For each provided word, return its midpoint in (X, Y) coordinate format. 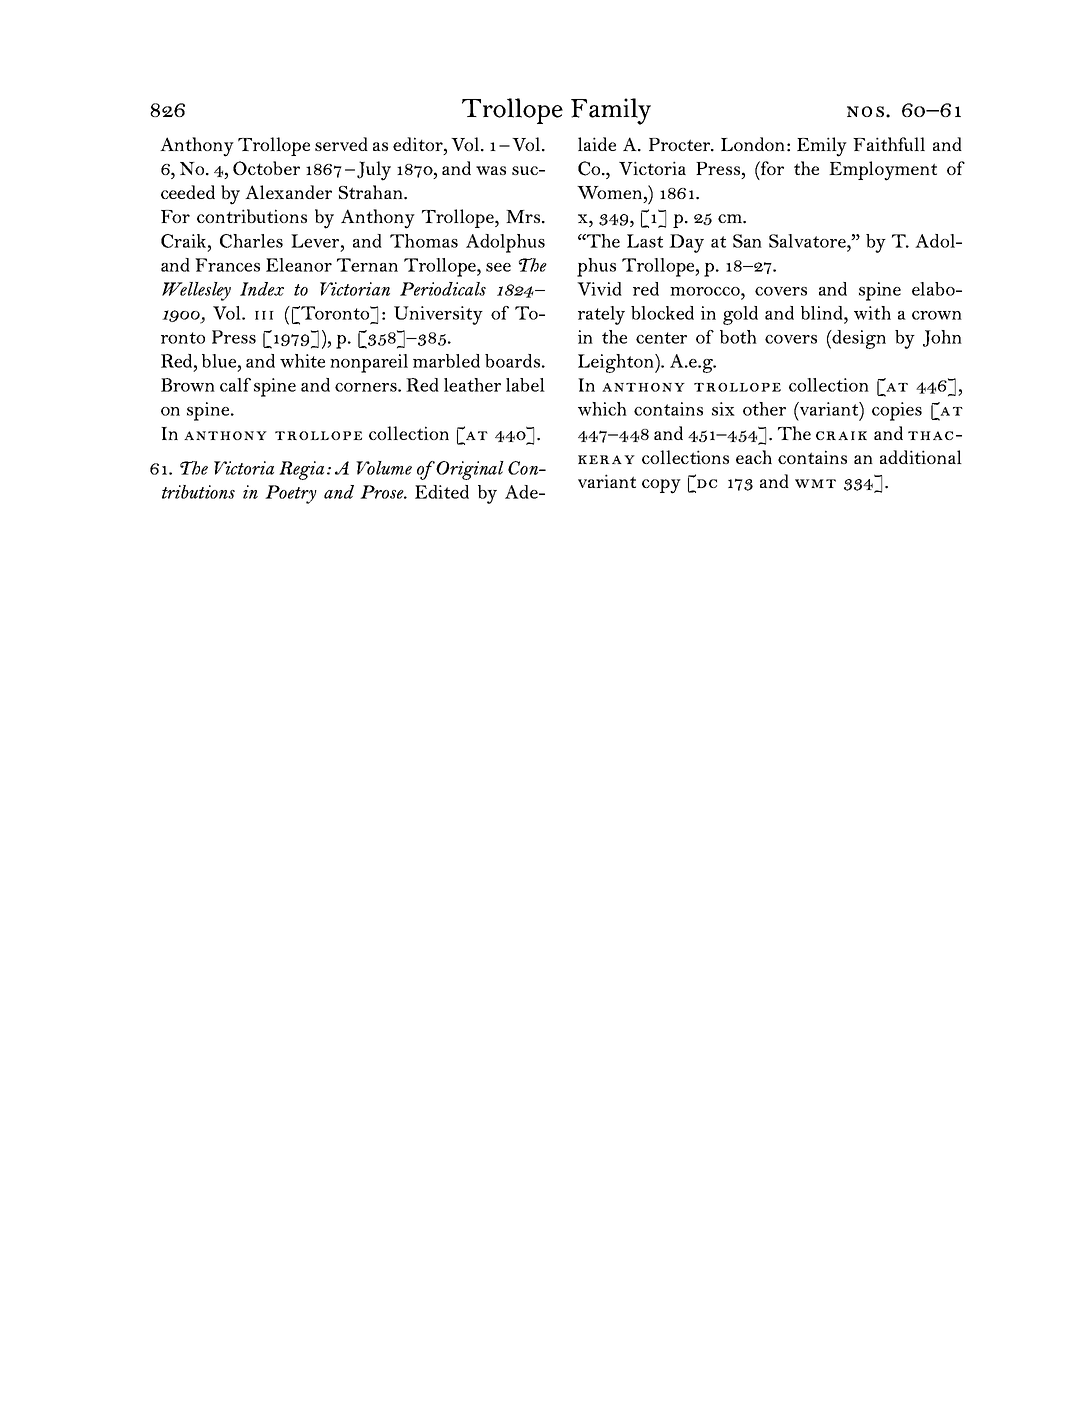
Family (611, 111)
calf (235, 385)
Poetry (291, 494)
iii (264, 315)
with (872, 313)
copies (897, 411)
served (341, 144)
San (747, 241)
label (525, 385)
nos (865, 111)
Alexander (288, 192)
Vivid (599, 289)
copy (661, 486)
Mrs (523, 216)
